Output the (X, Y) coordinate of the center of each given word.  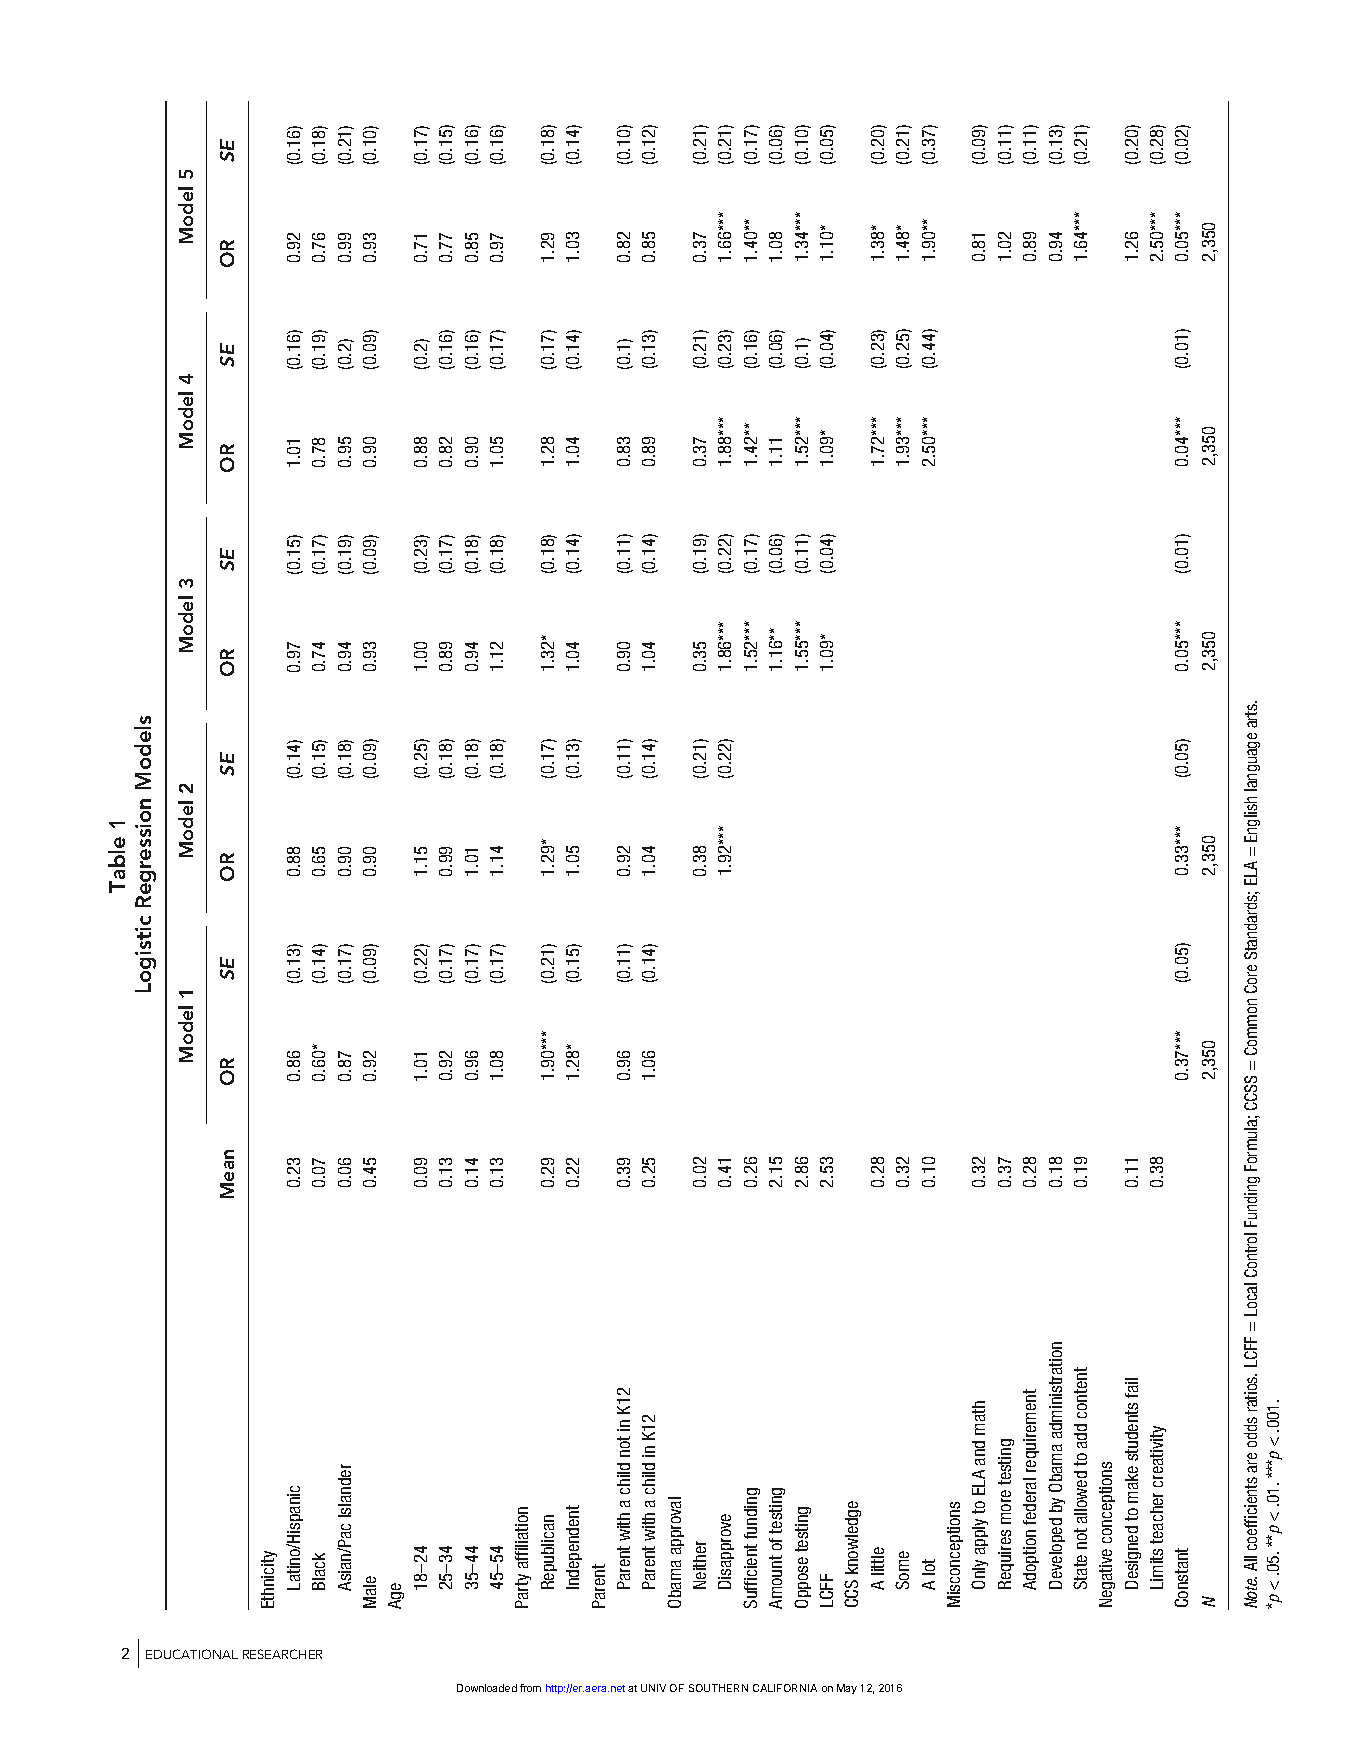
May (847, 1689)
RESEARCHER (282, 1654)
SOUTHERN (718, 1688)
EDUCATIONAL (192, 1654)
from (530, 1688)
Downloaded (487, 1688)
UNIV (653, 1688)
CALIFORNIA (785, 1688)
